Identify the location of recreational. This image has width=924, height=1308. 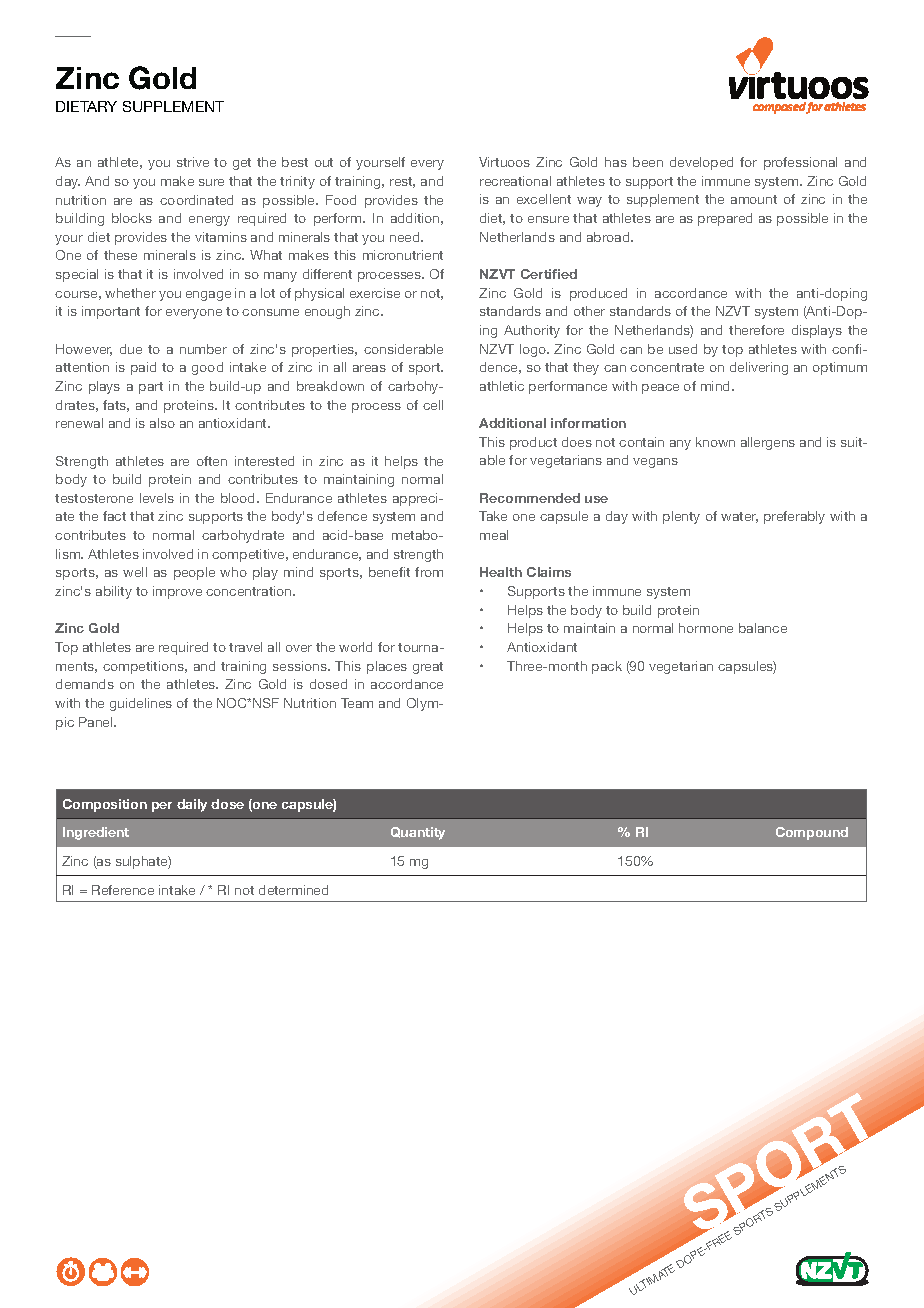
(515, 181).
